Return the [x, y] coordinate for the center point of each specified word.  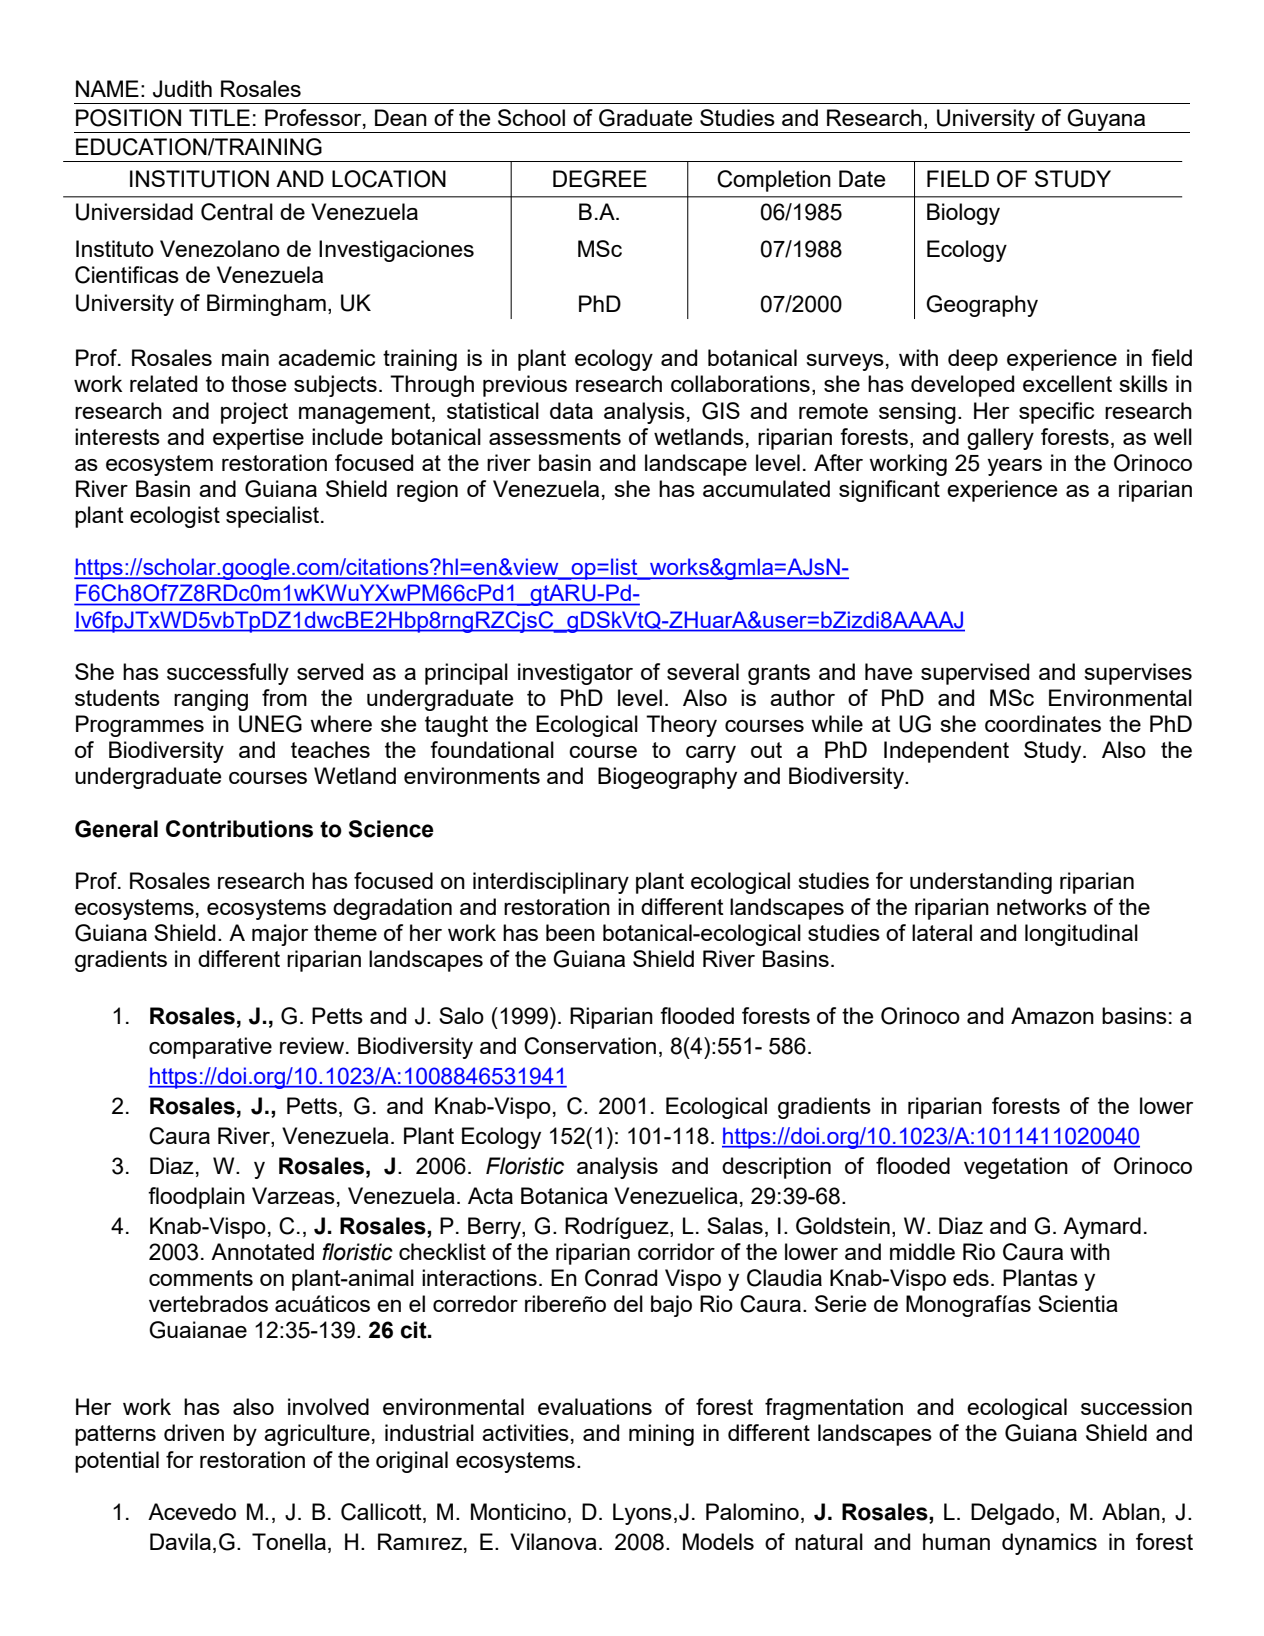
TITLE [219, 117]
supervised [975, 674]
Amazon [1052, 1015]
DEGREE [600, 179]
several [703, 671]
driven [194, 1432]
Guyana [1107, 121]
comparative [210, 1048]
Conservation [590, 1046]
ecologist [175, 517]
